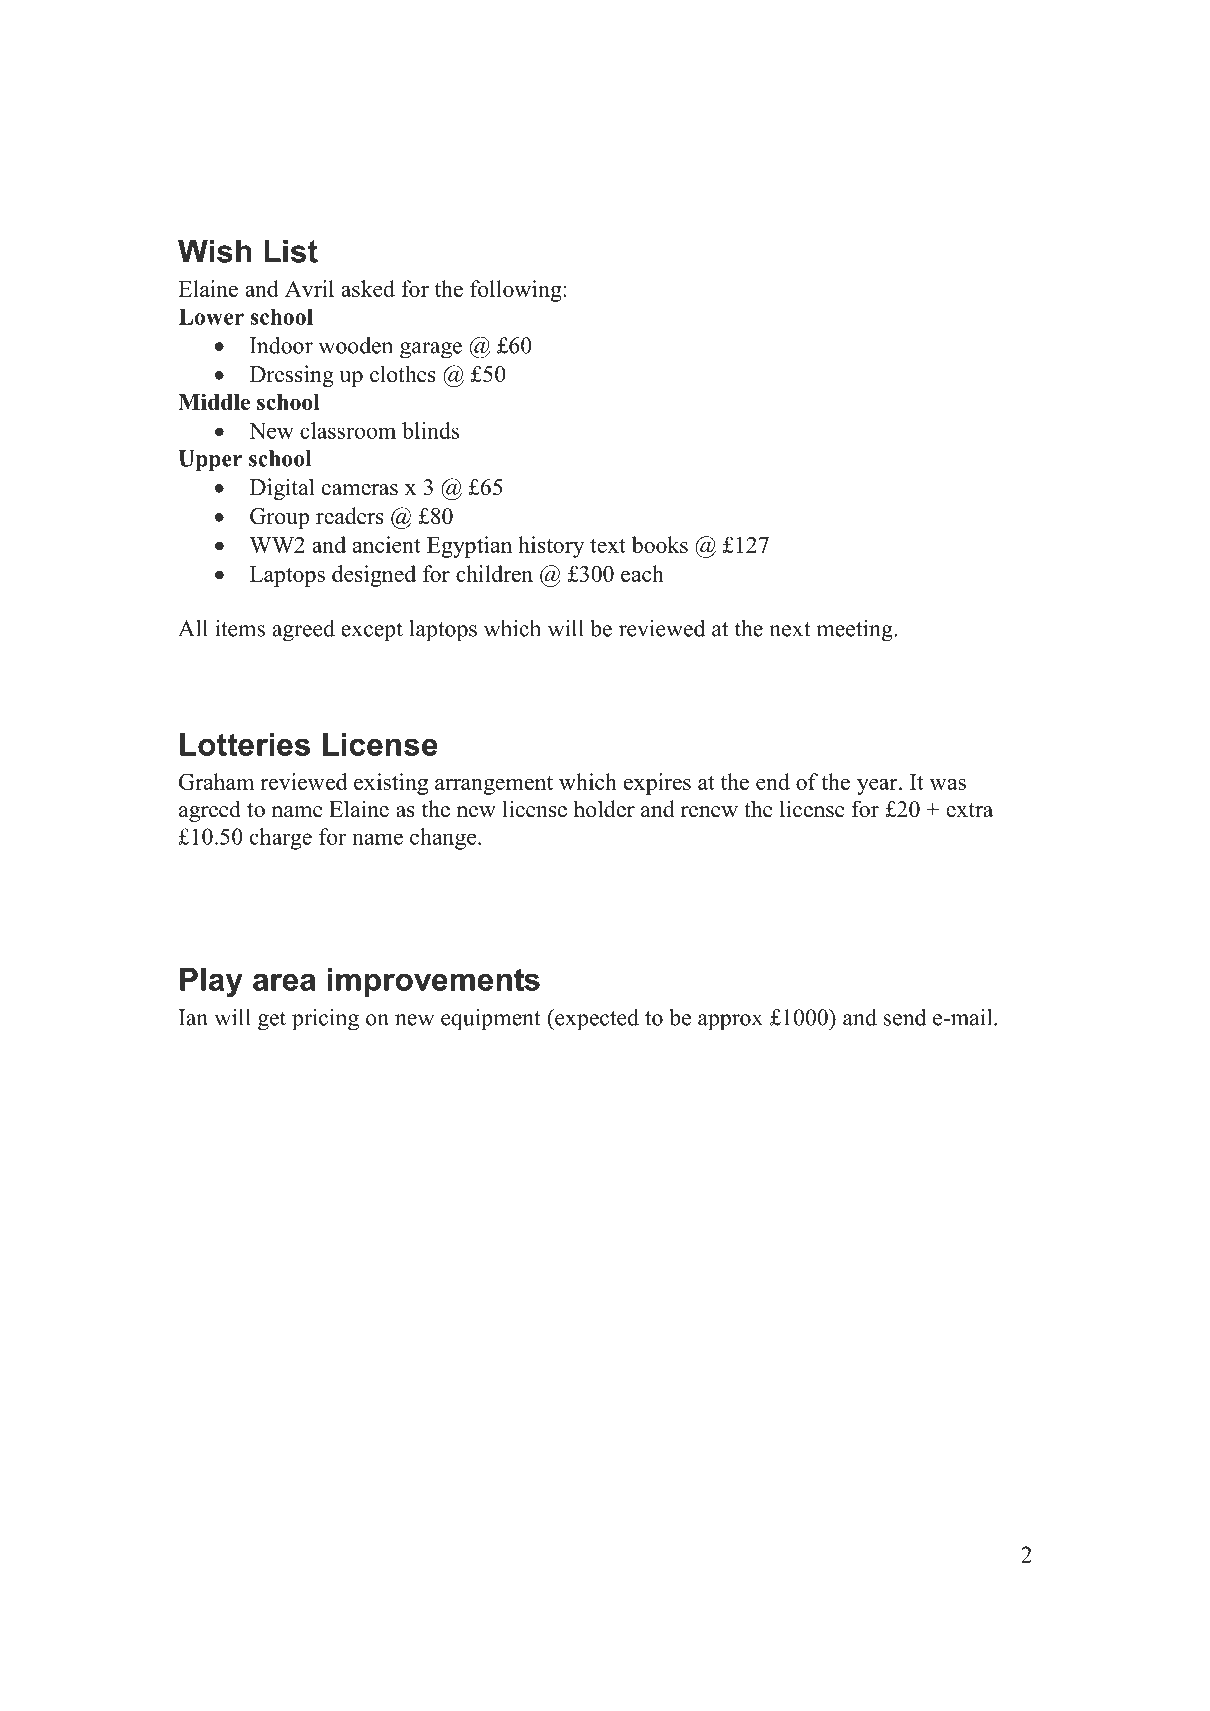 The image size is (1210, 1711). Describe the element at coordinates (309, 288) in the screenshot. I see `Avril` at that location.
